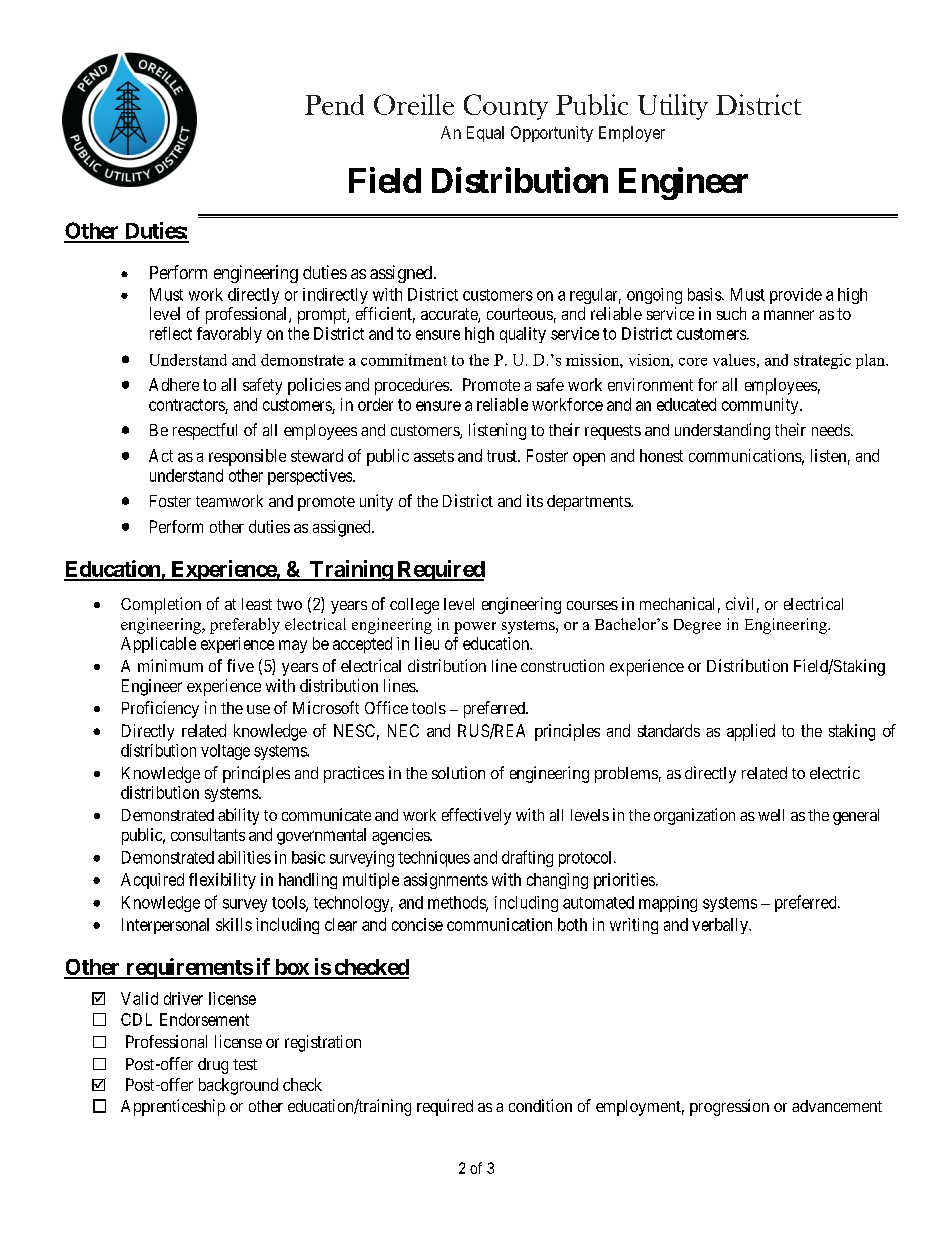 This screenshot has width=952, height=1233. What do you see at coordinates (673, 107) in the screenshot?
I see `Utility` at bounding box center [673, 107].
